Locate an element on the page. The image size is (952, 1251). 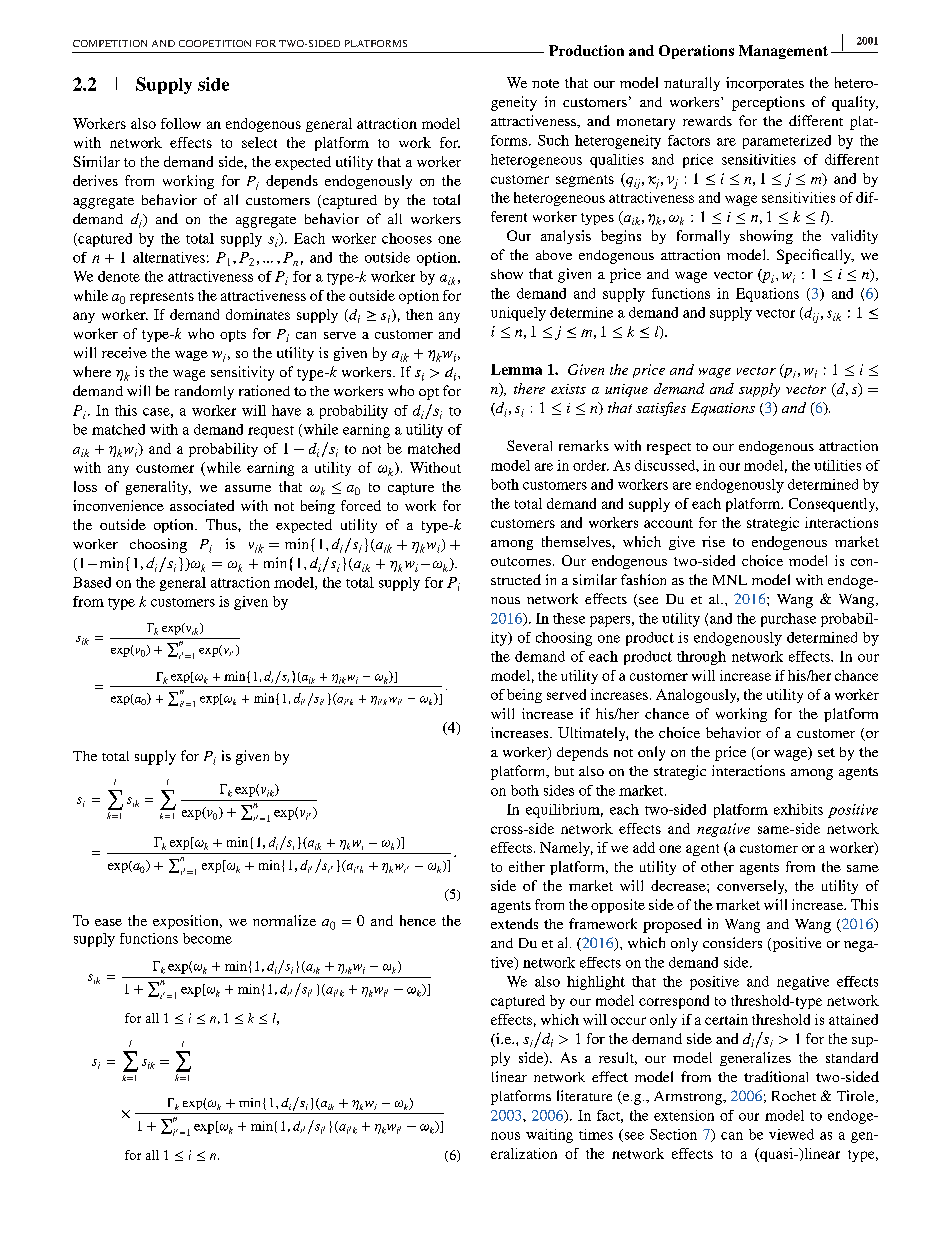
represents is located at coordinates (162, 298).
